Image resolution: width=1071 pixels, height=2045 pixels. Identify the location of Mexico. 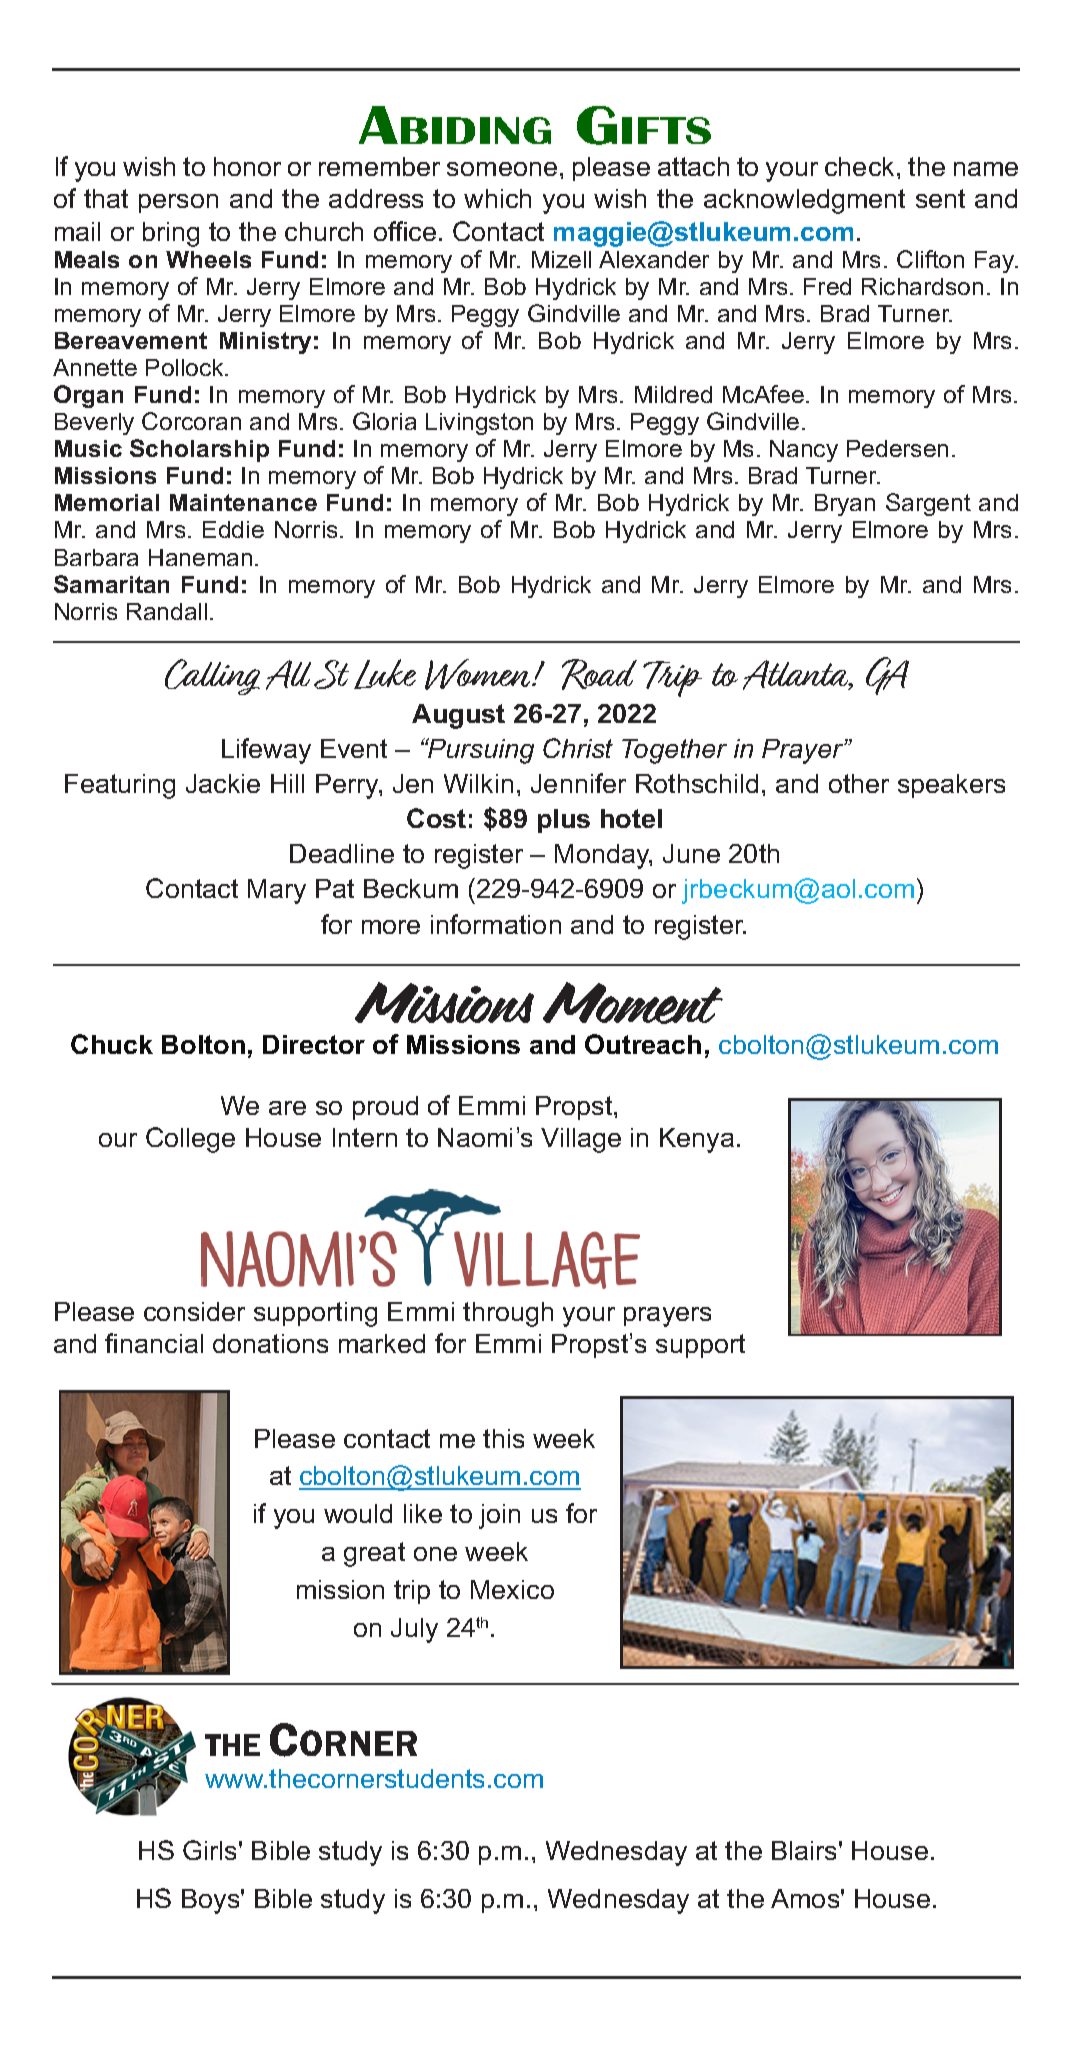
(512, 1589).
